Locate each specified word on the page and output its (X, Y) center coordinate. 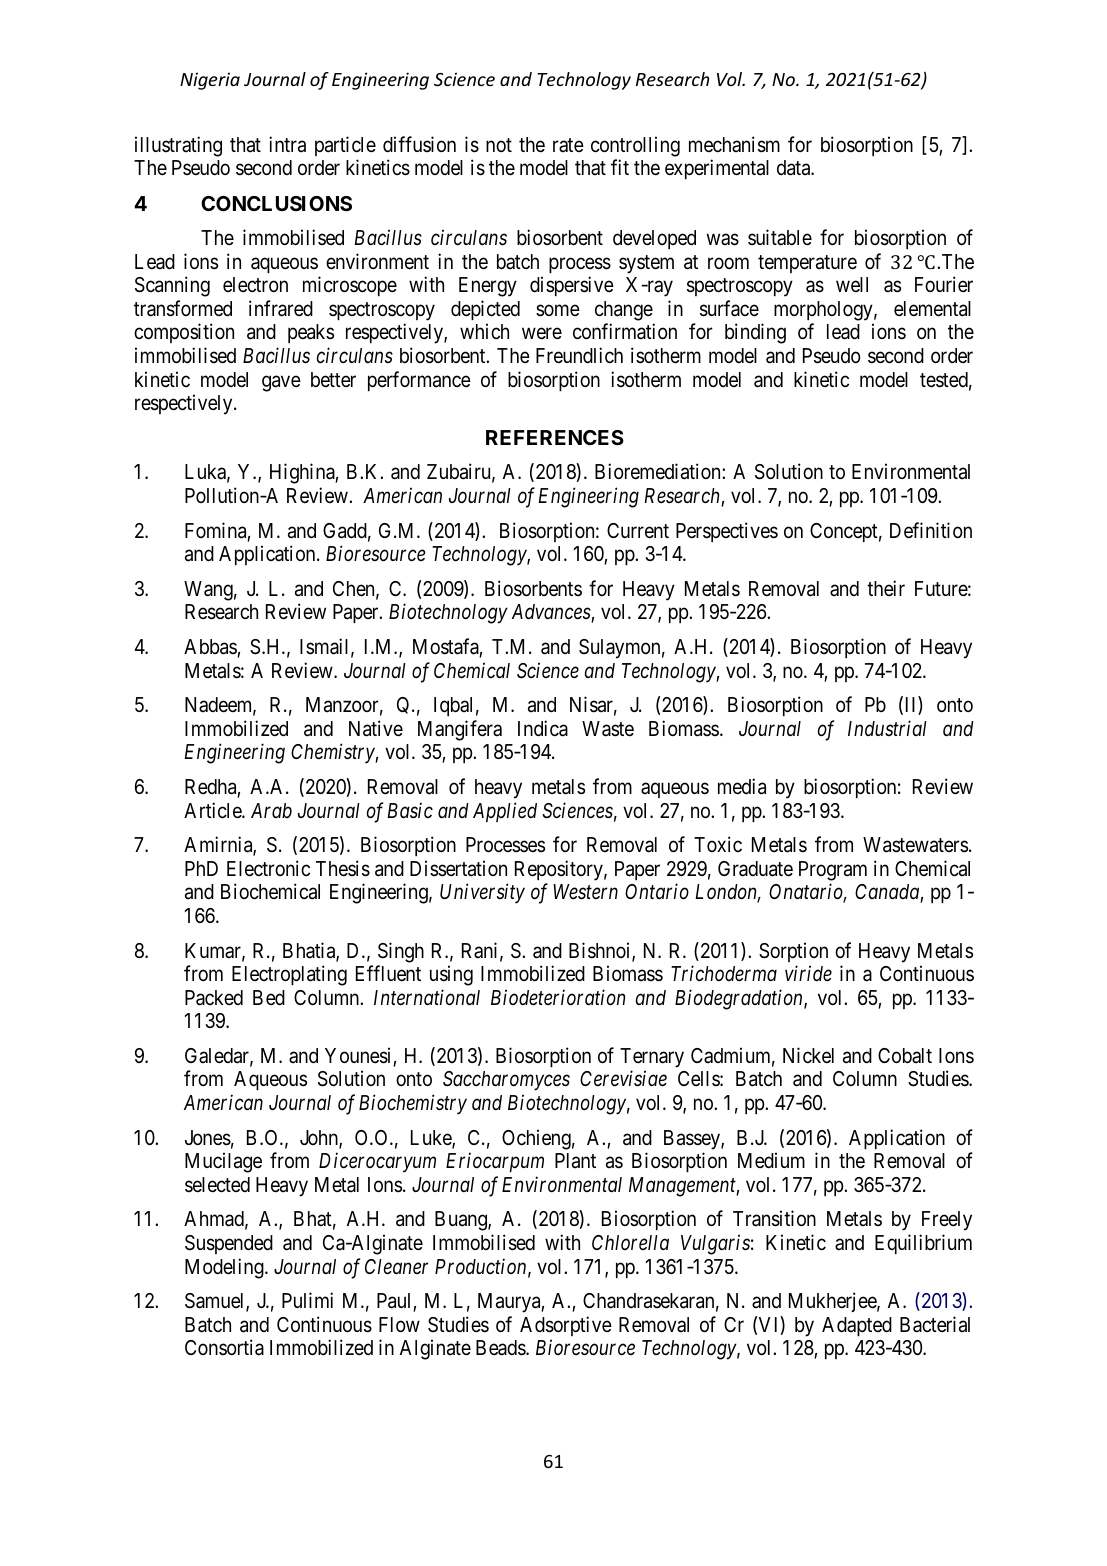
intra (287, 144)
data (795, 168)
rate (568, 145)
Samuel (216, 1302)
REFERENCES (555, 437)
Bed (269, 997)
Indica (543, 728)
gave (281, 383)
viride (808, 973)
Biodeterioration (558, 997)
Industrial (887, 728)
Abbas (211, 648)
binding (755, 333)
